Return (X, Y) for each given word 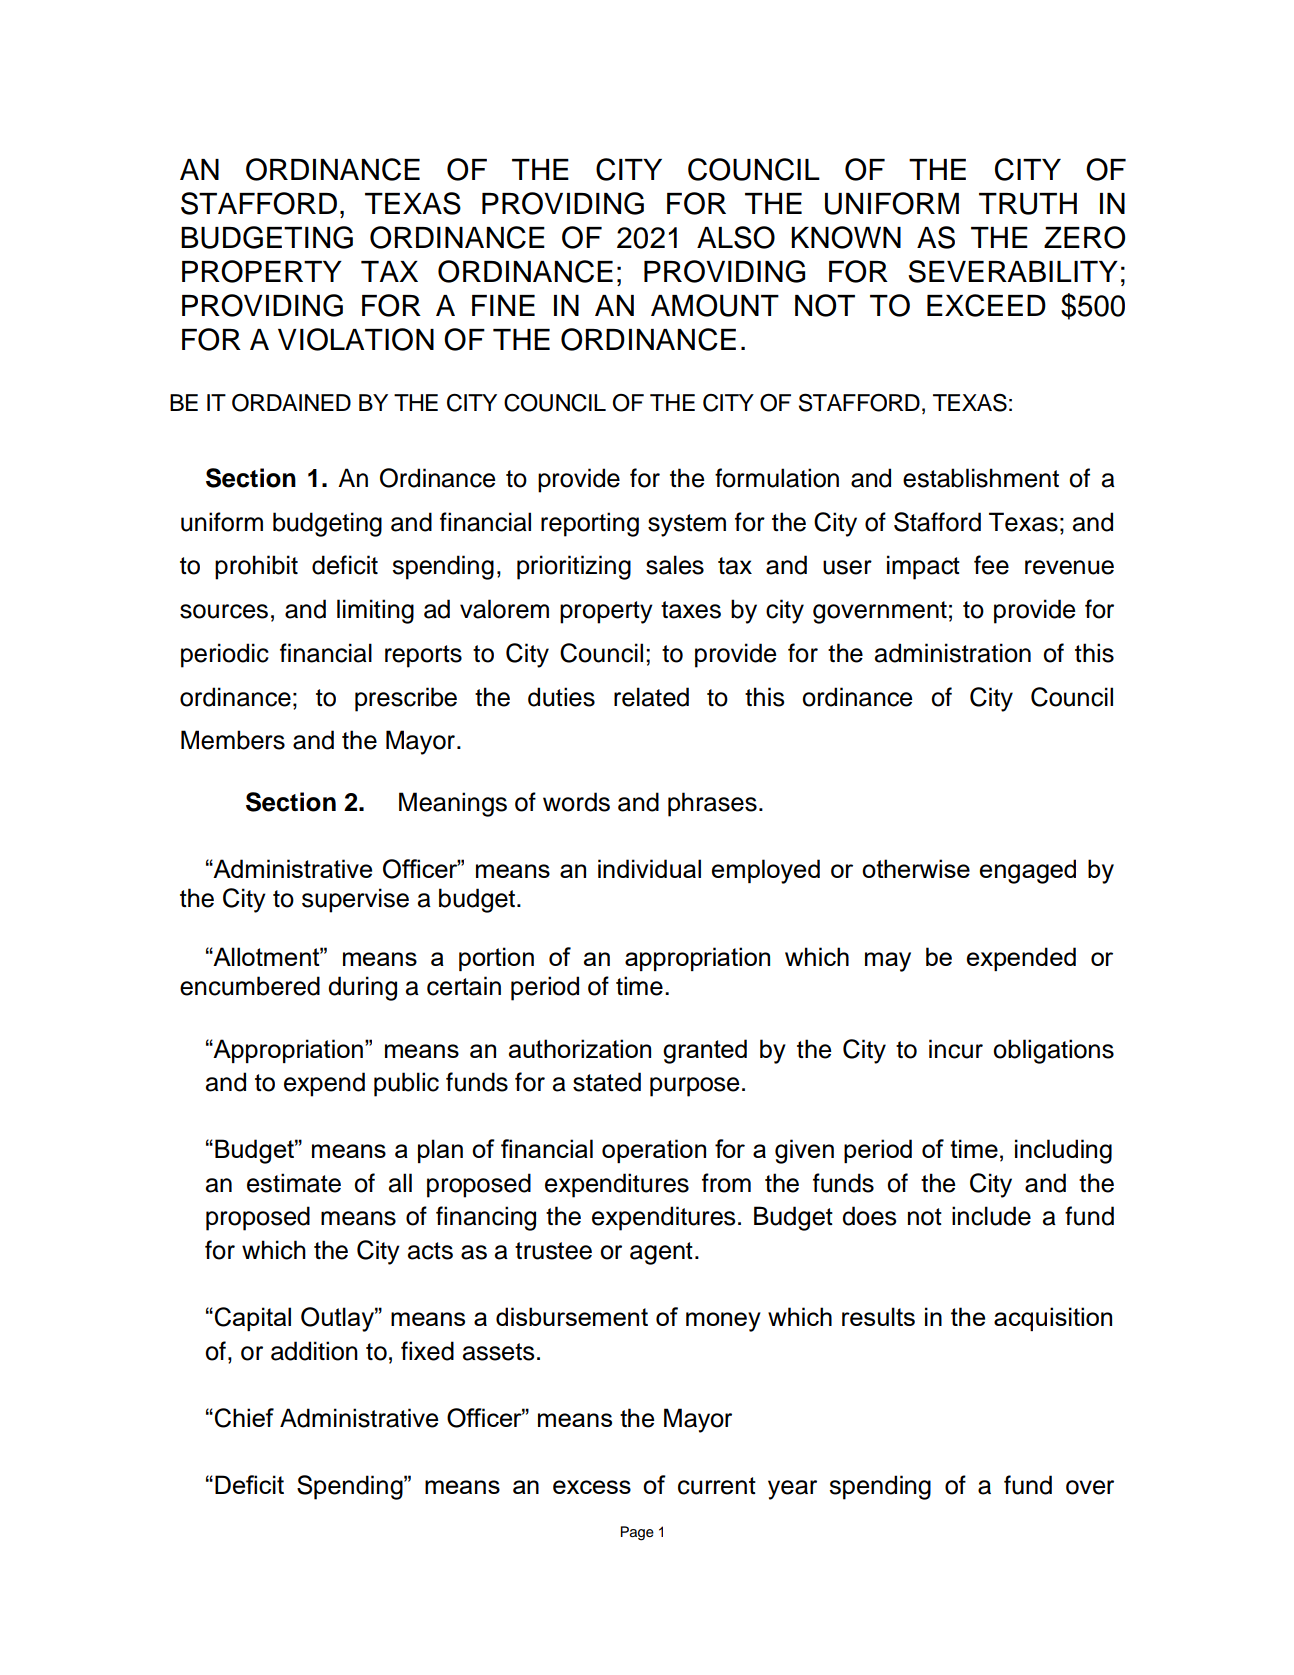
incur (956, 1049)
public (406, 1084)
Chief (244, 1418)
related (651, 697)
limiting (375, 611)
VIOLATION (356, 339)
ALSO (736, 237)
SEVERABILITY (1013, 271)
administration (953, 653)
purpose (694, 1087)
